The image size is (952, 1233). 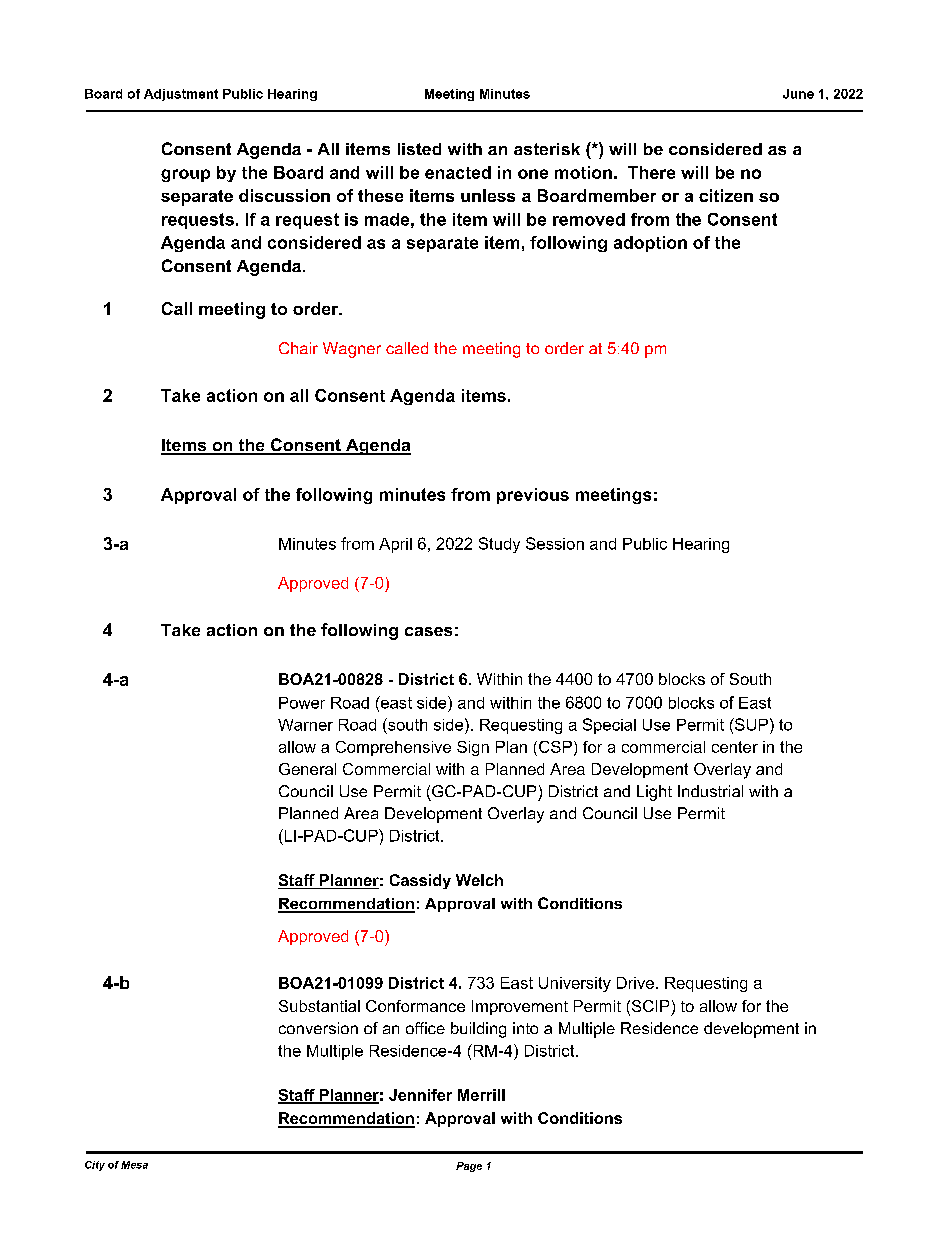 I want to click on There, so click(x=651, y=172).
